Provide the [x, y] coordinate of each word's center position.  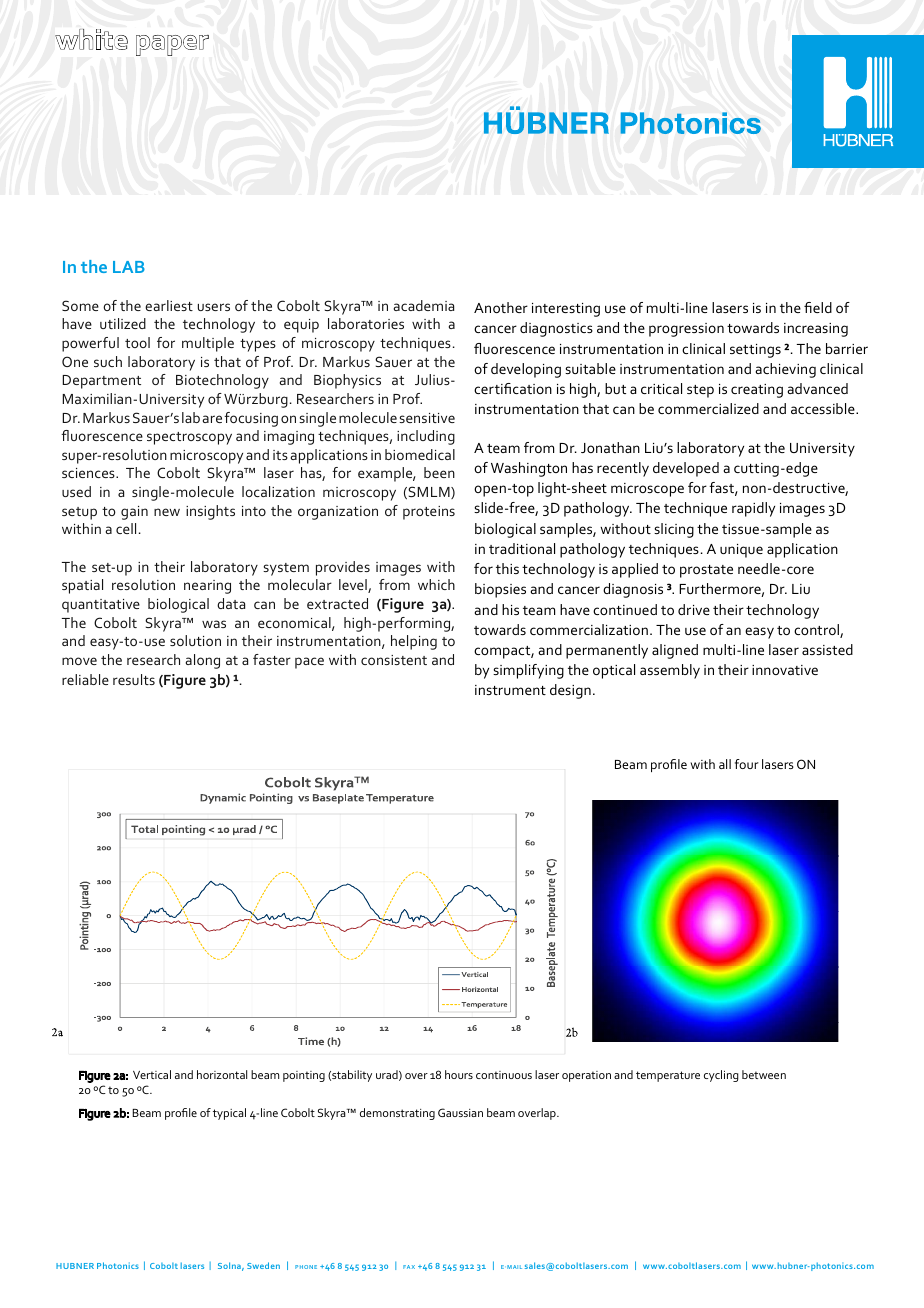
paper [172, 45]
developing [526, 370]
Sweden [263, 1265]
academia [424, 305]
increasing [816, 330]
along [203, 661]
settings [755, 351]
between [764, 1074]
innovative [785, 670]
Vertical [152, 1074]
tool [137, 342]
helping [414, 642]
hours [459, 1074]
